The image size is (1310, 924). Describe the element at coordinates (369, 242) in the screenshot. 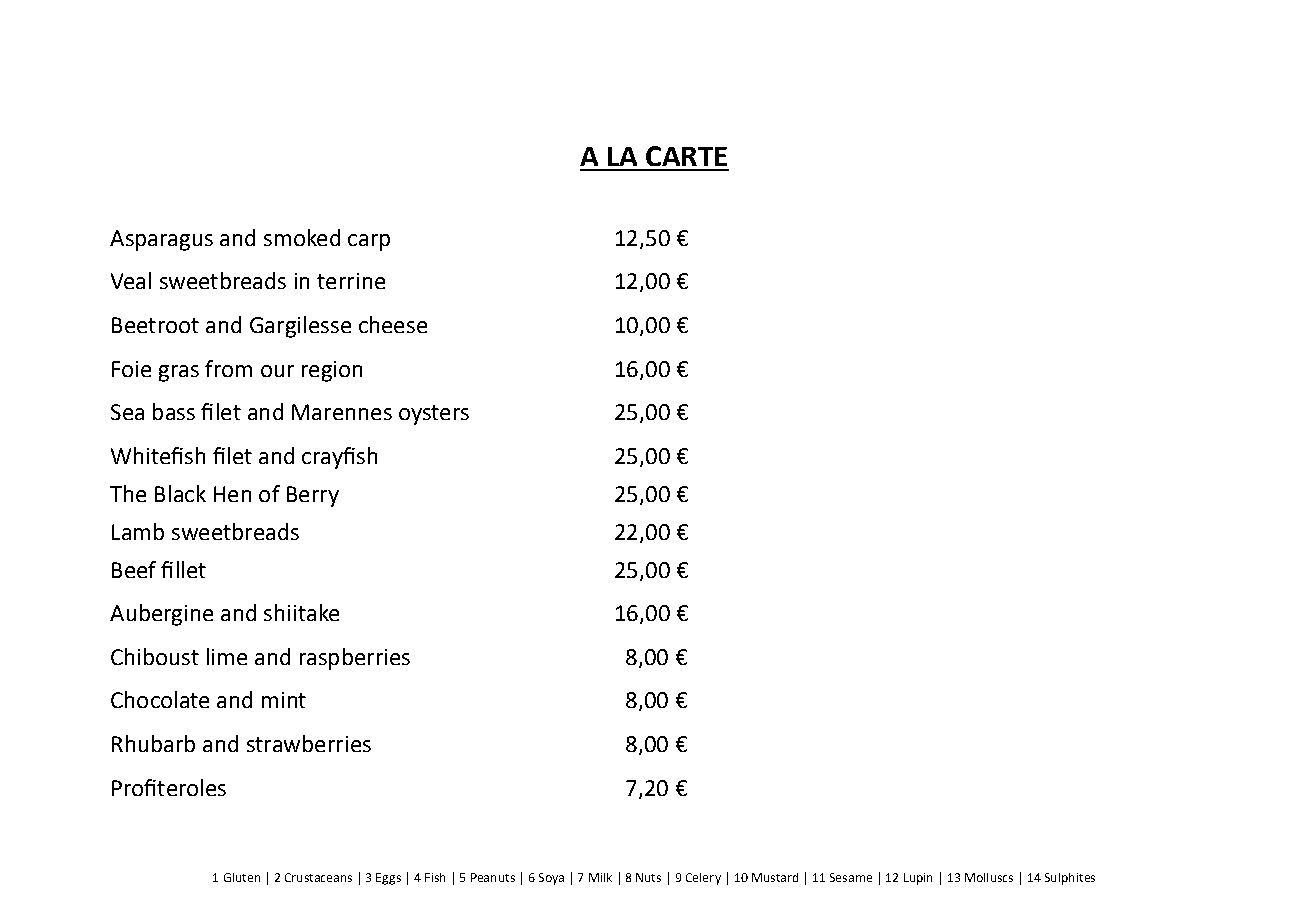

I see `carp` at that location.
